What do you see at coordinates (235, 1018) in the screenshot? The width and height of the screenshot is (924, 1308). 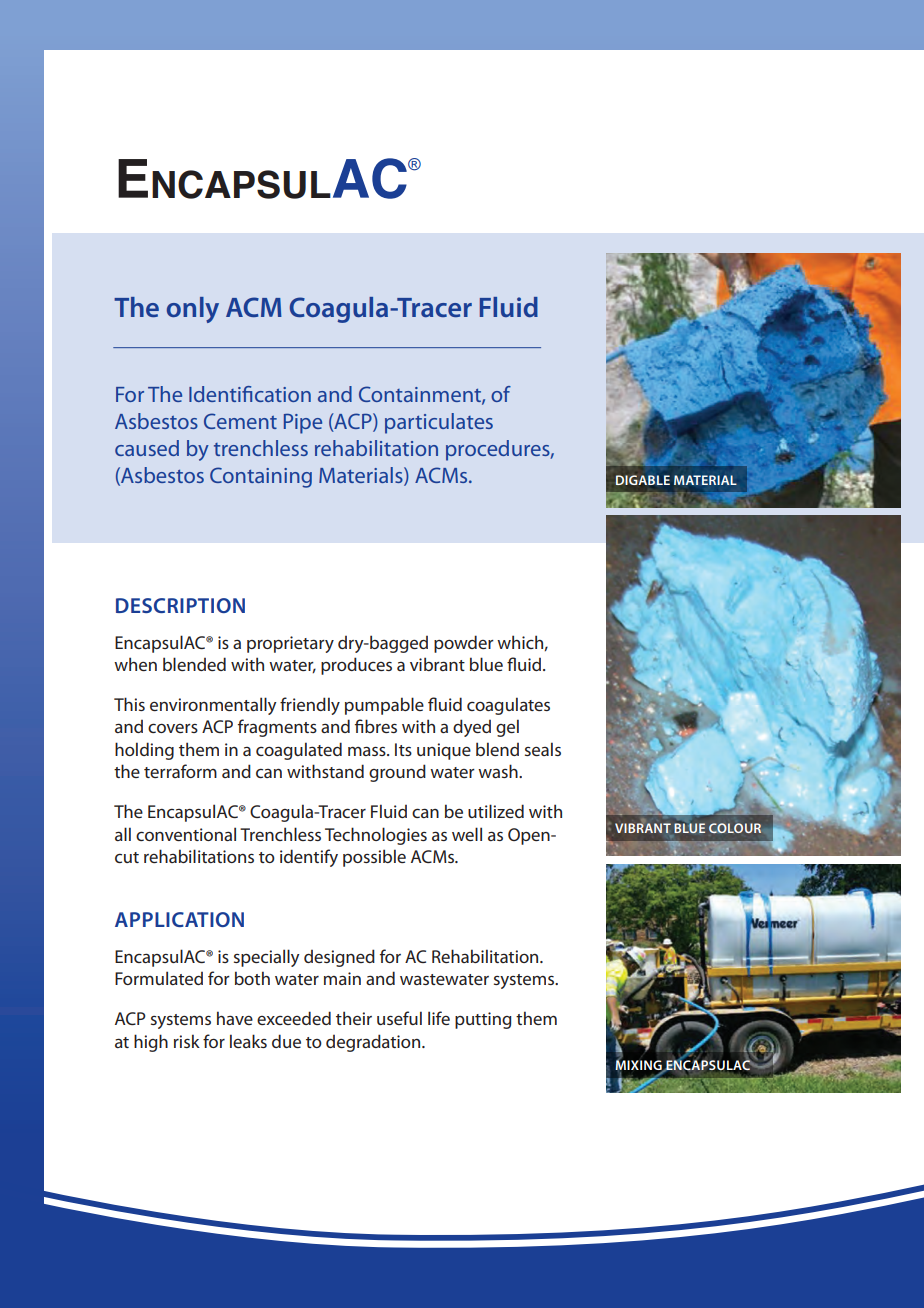 I see `have` at bounding box center [235, 1018].
